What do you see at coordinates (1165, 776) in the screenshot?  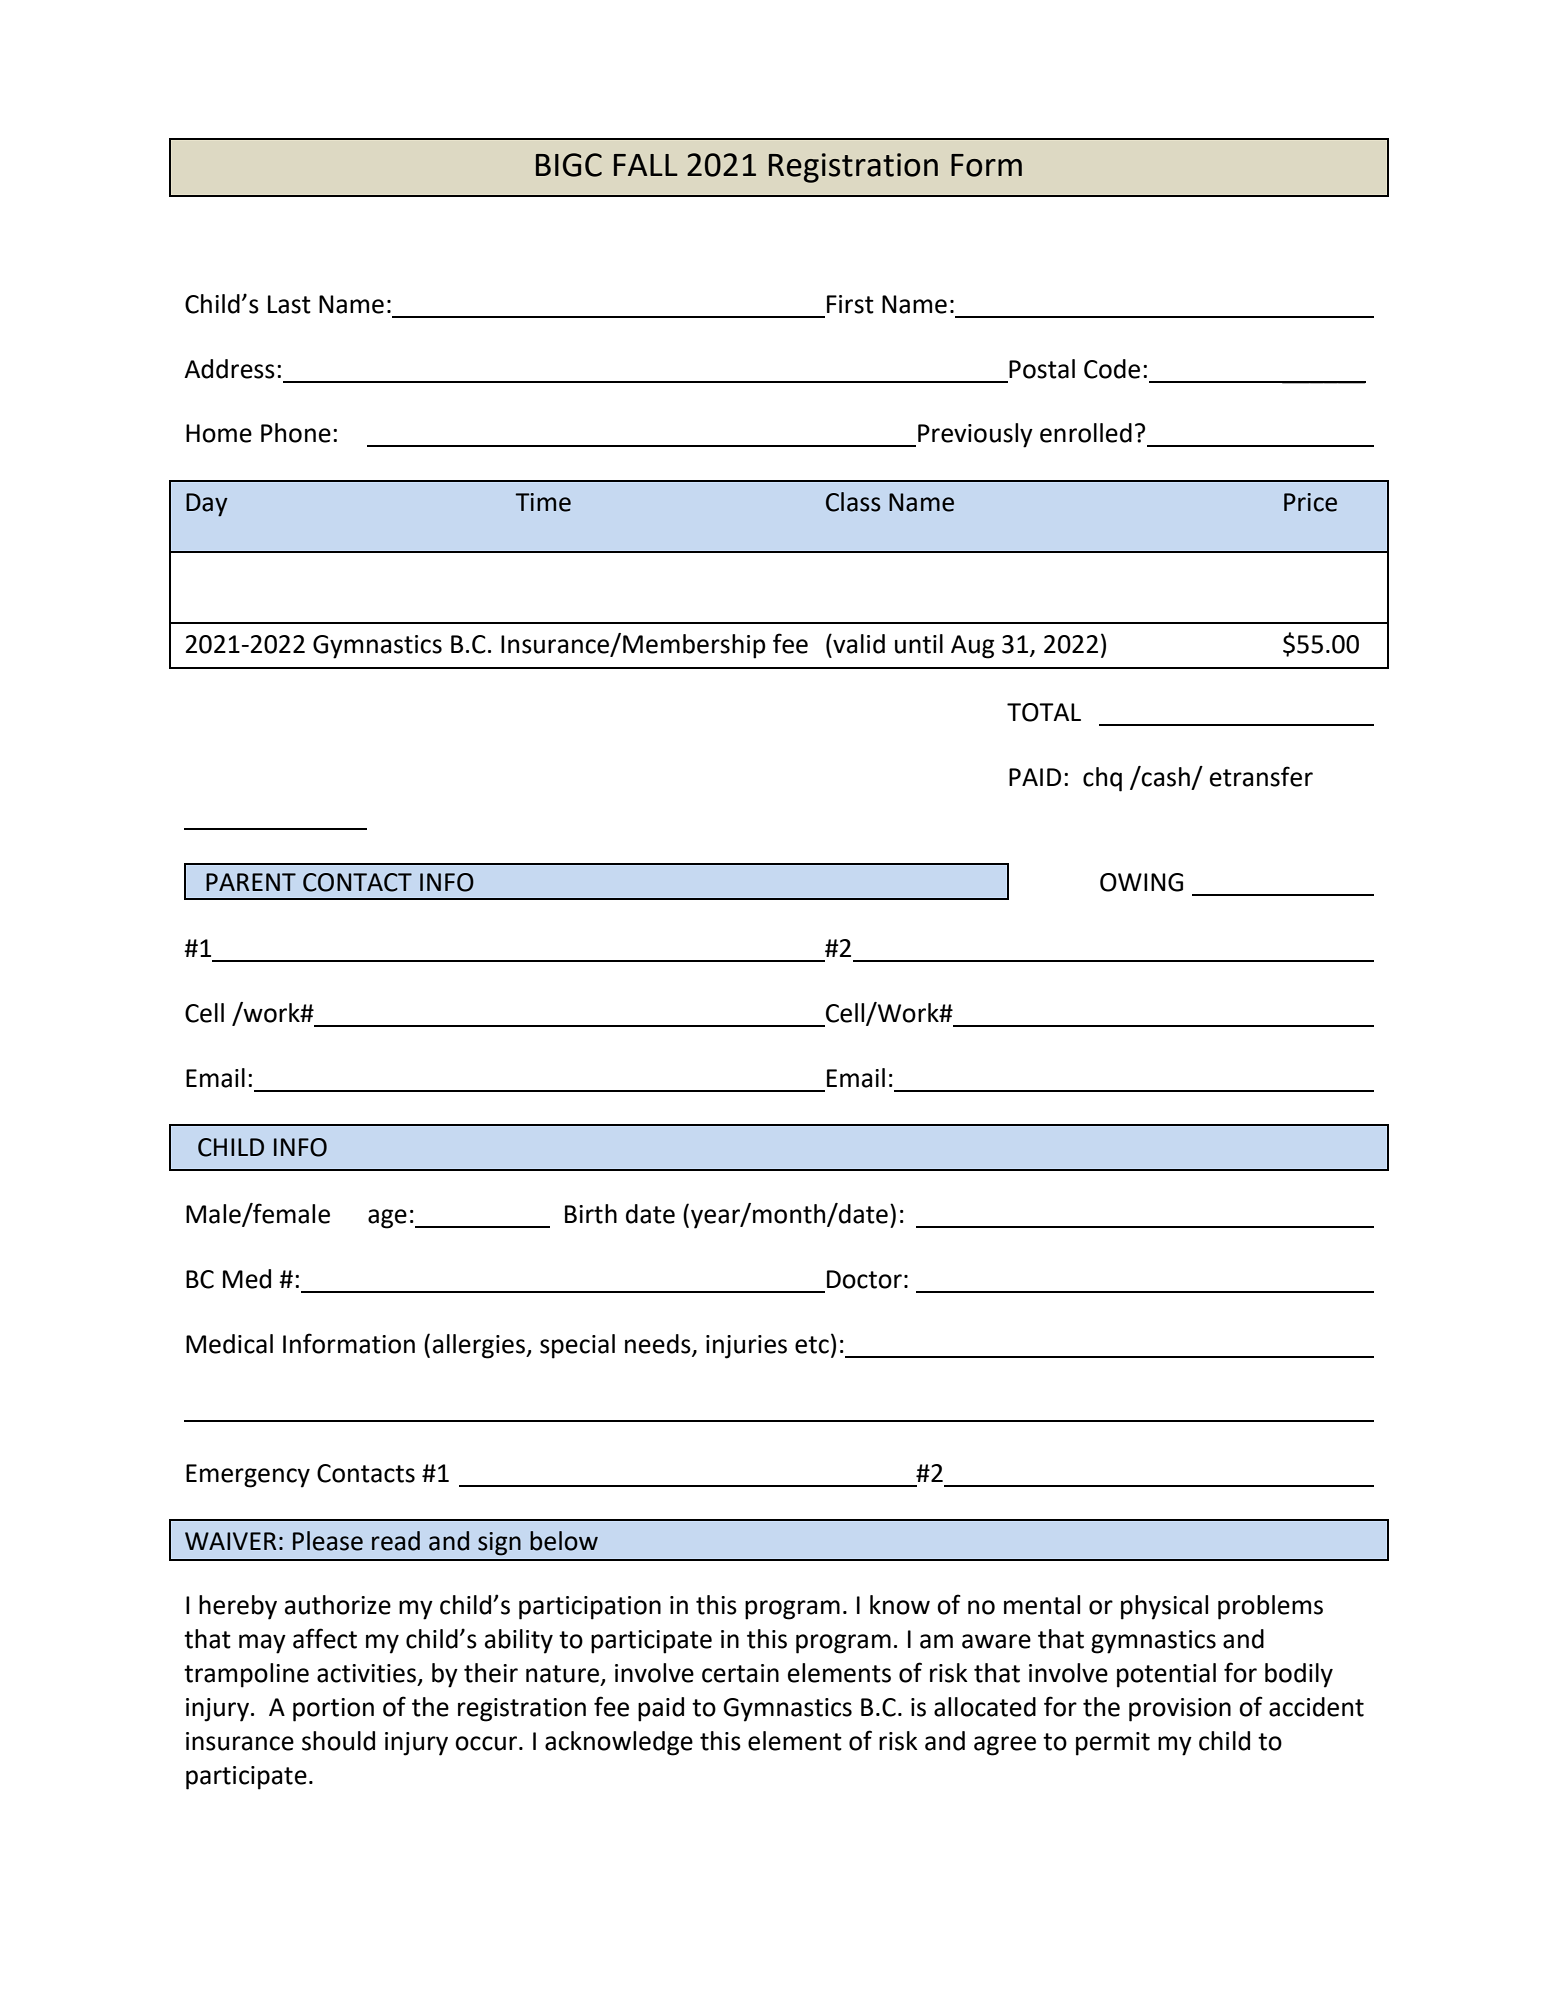 I see `cash` at bounding box center [1165, 776].
